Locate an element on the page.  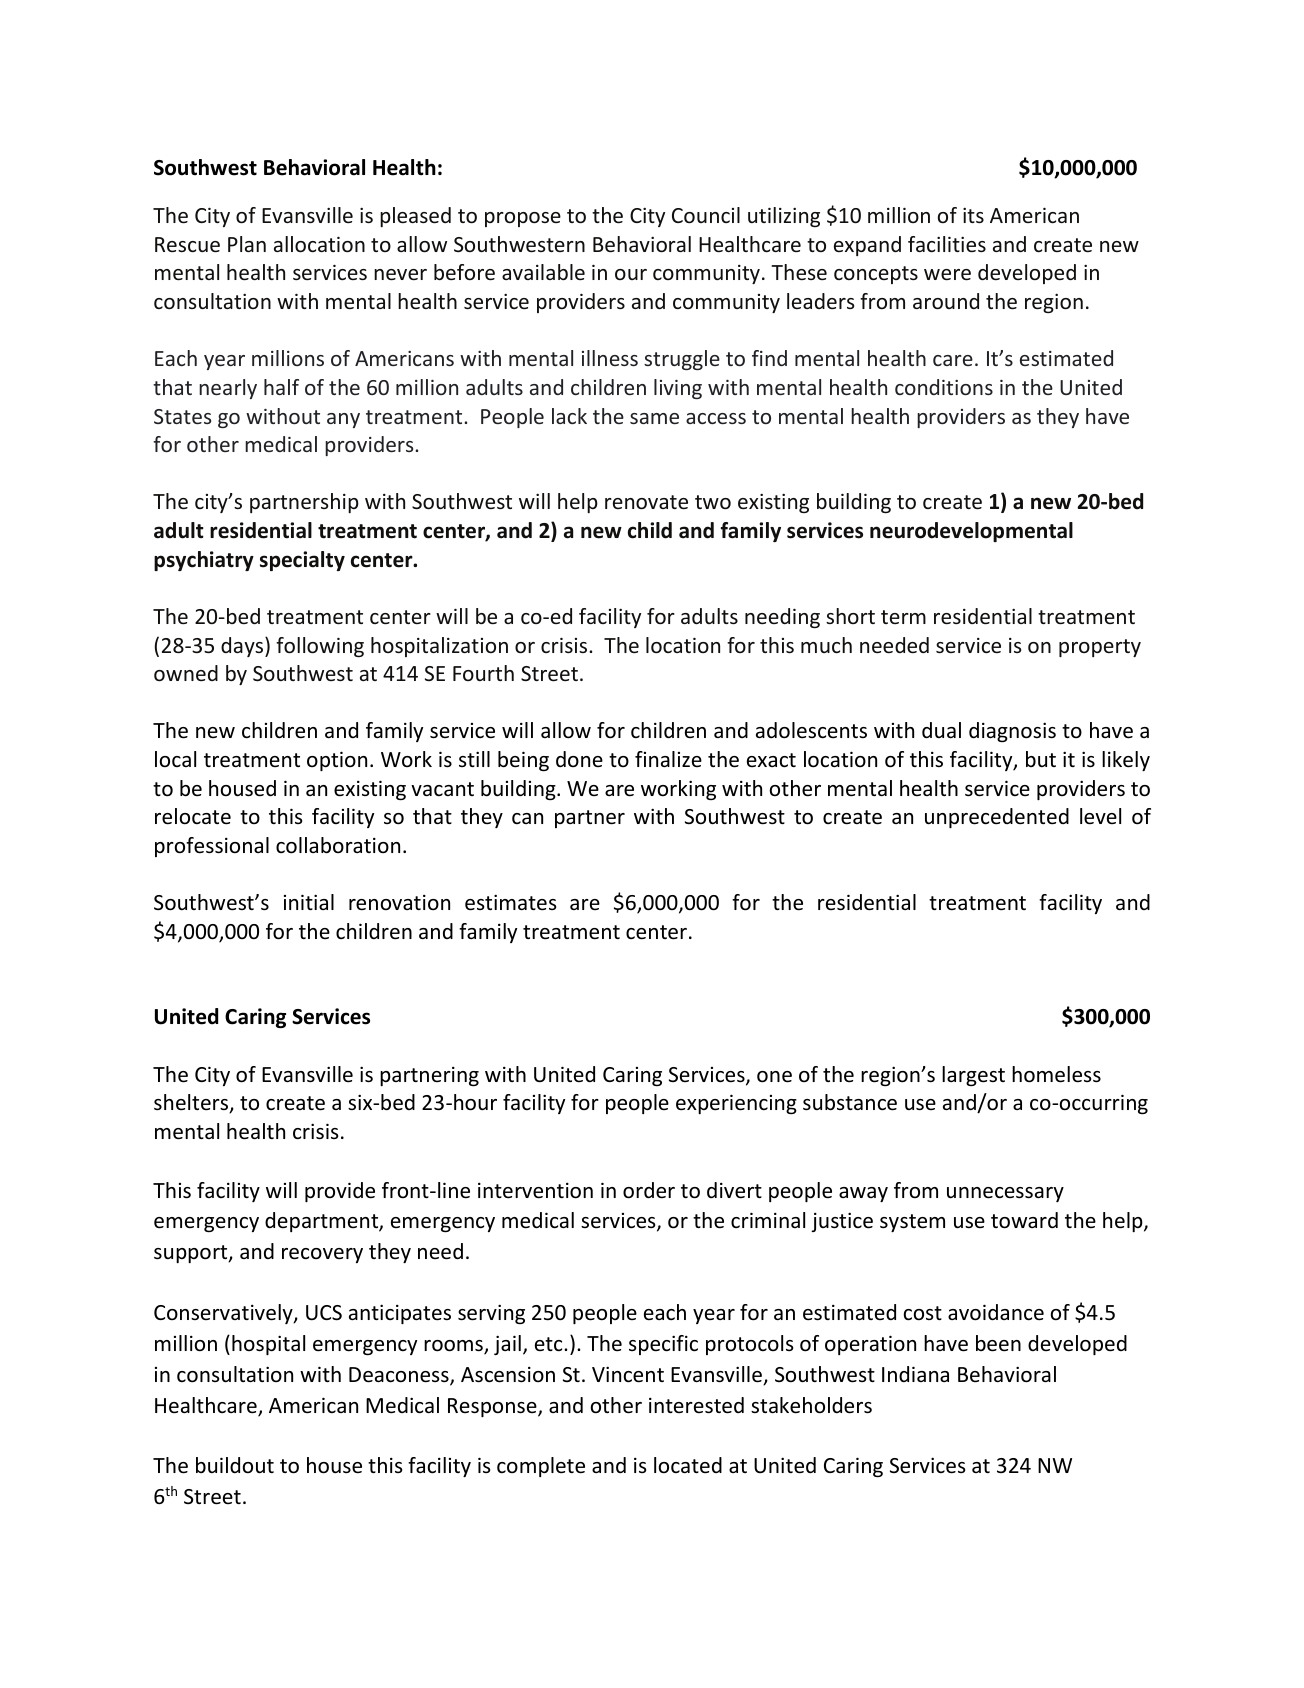
experiencing is located at coordinates (736, 1104).
